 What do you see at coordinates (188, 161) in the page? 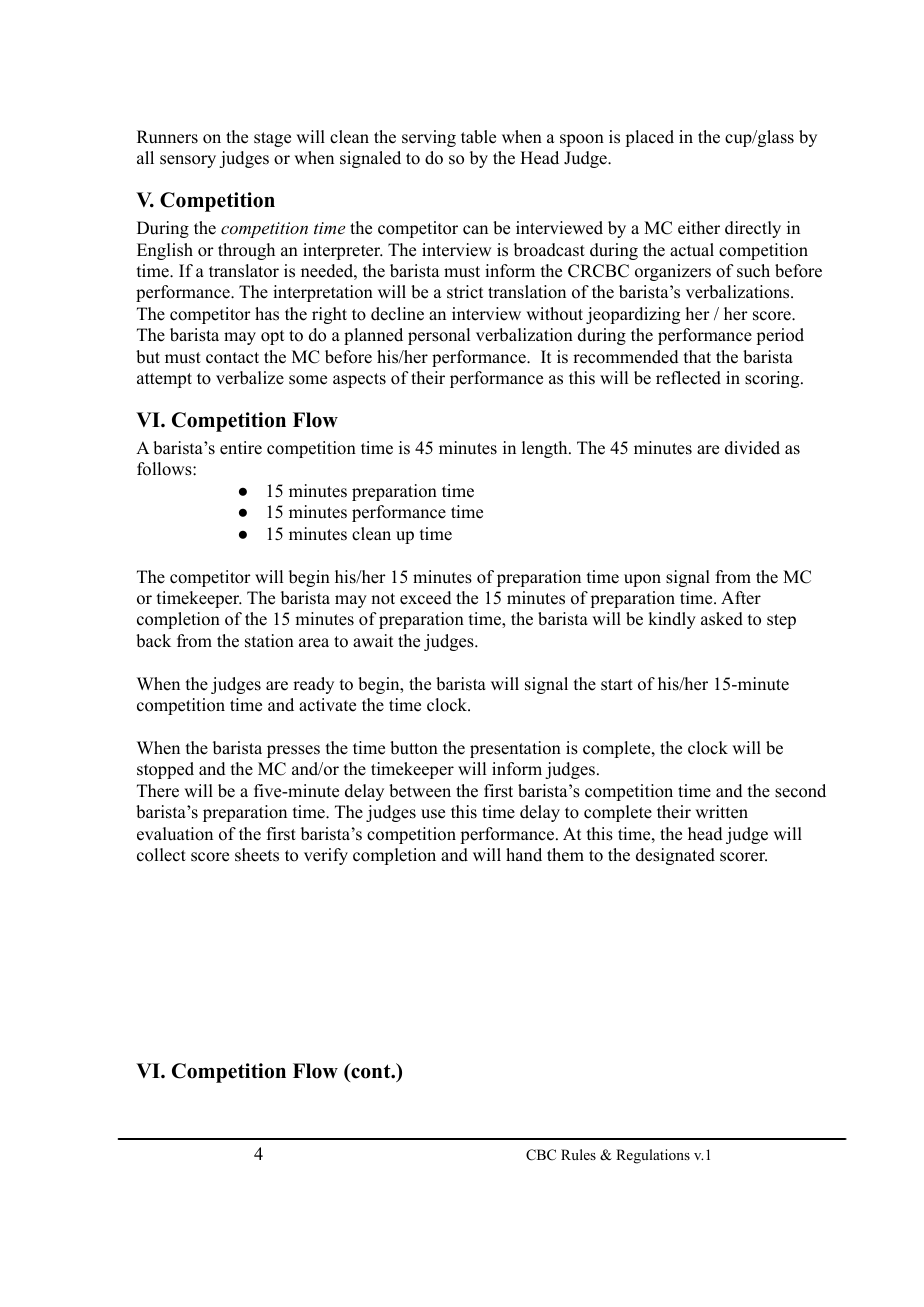
I see `sensory` at bounding box center [188, 161].
